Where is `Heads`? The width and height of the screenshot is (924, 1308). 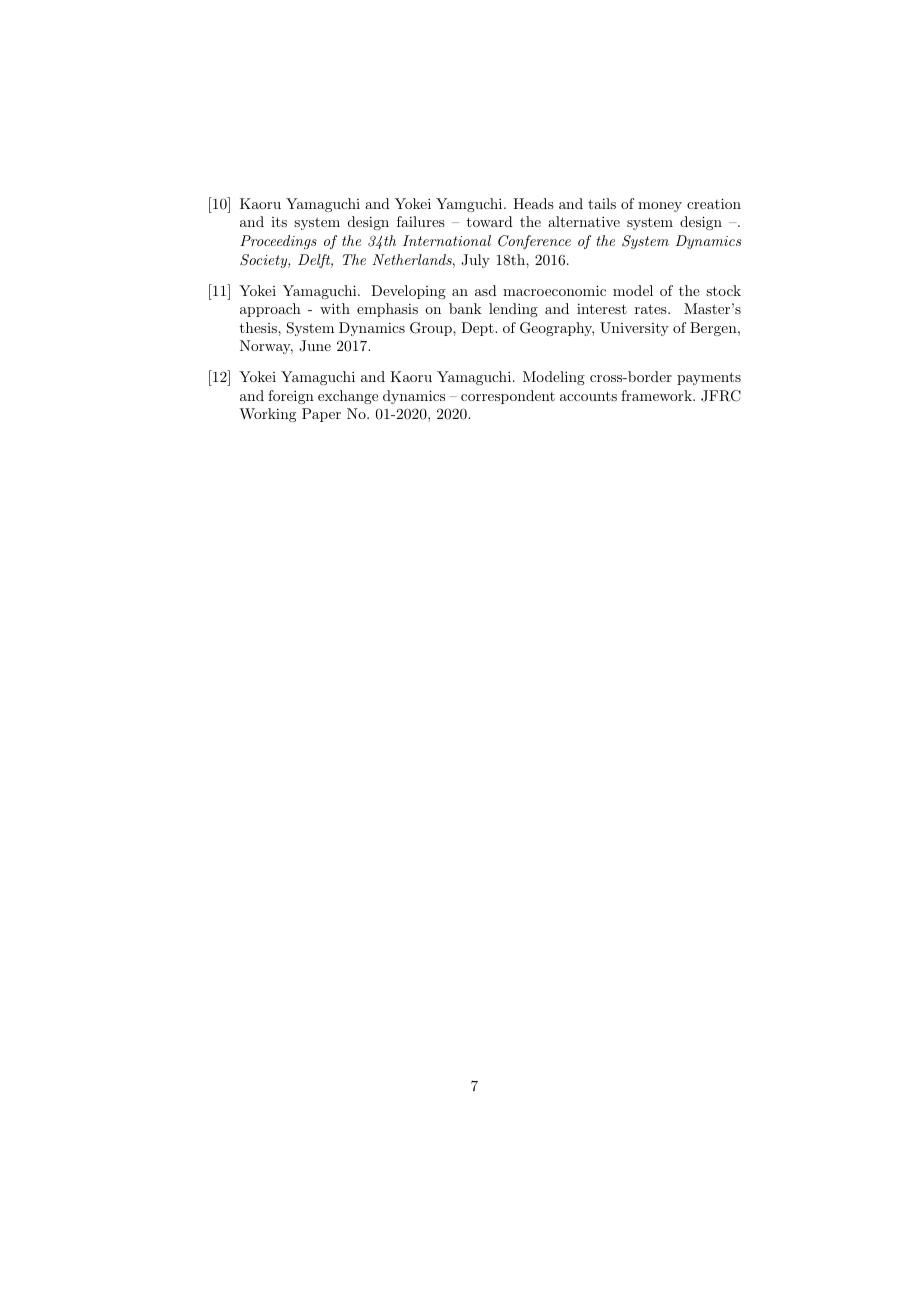 Heads is located at coordinates (533, 203).
